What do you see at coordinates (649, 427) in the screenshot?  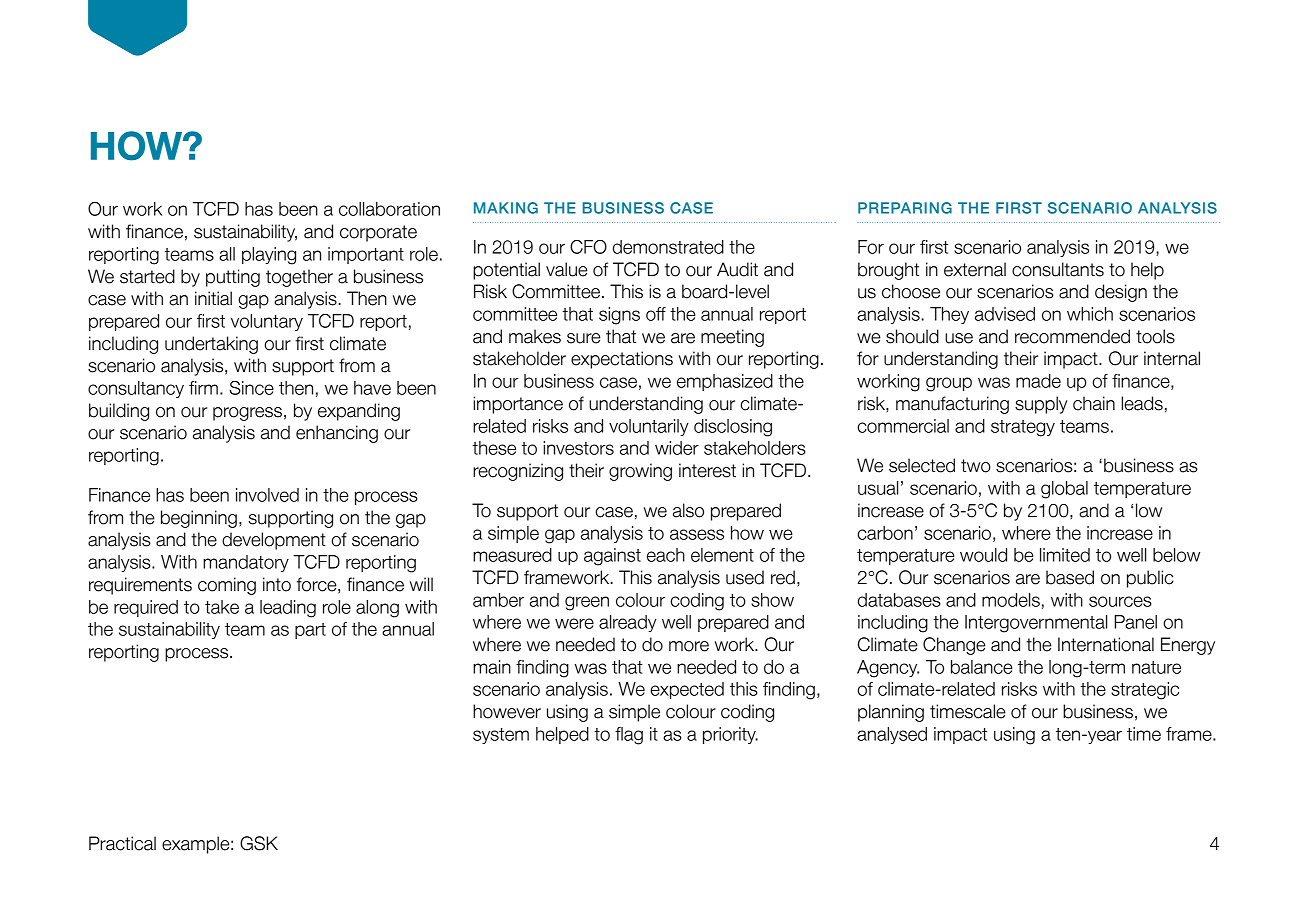 I see `voluntarily` at bounding box center [649, 427].
